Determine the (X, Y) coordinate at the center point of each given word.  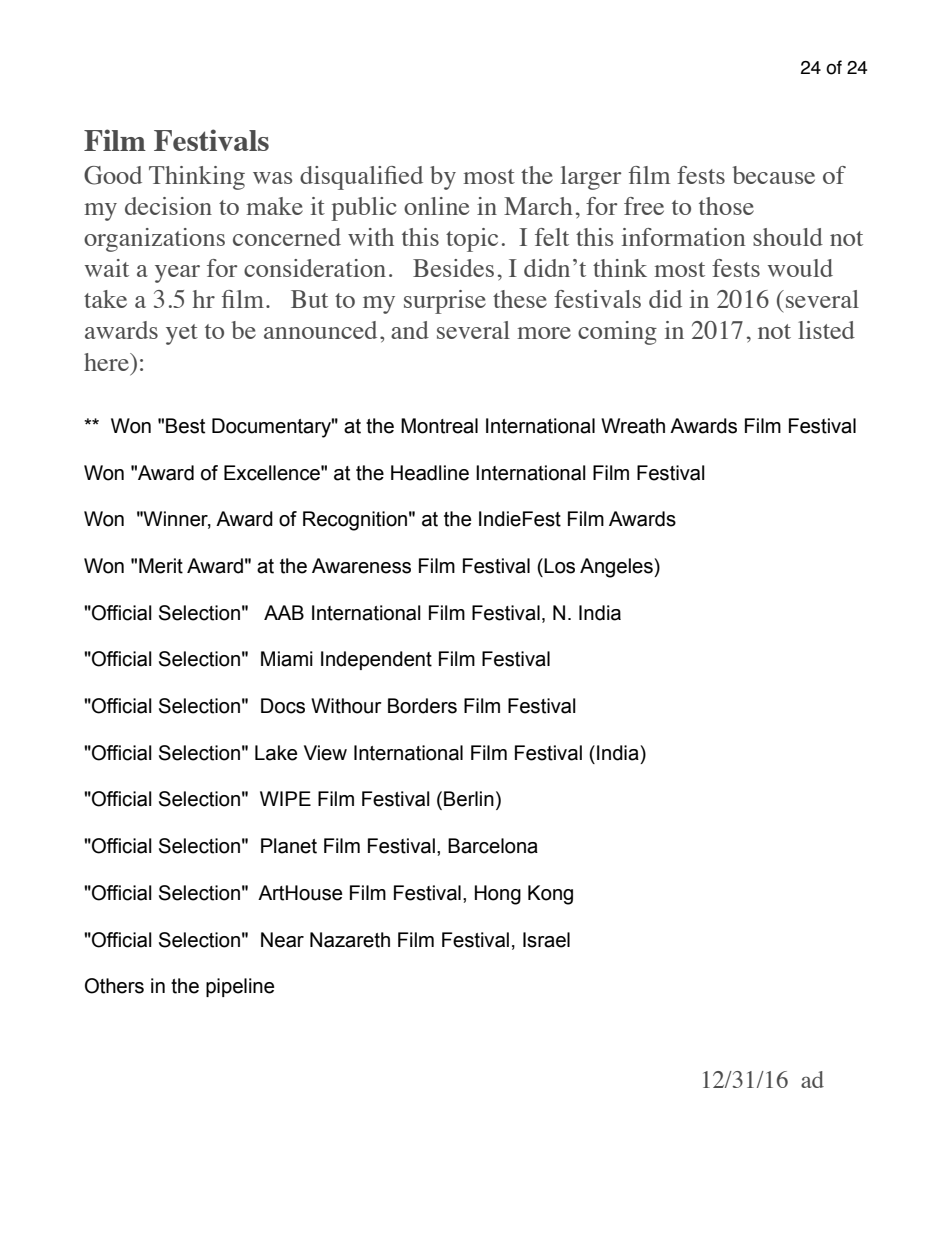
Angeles (617, 568)
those (726, 206)
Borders (422, 706)
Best (185, 426)
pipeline (240, 987)
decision (168, 206)
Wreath (633, 426)
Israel (546, 940)
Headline (430, 473)
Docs (283, 706)
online (436, 206)
